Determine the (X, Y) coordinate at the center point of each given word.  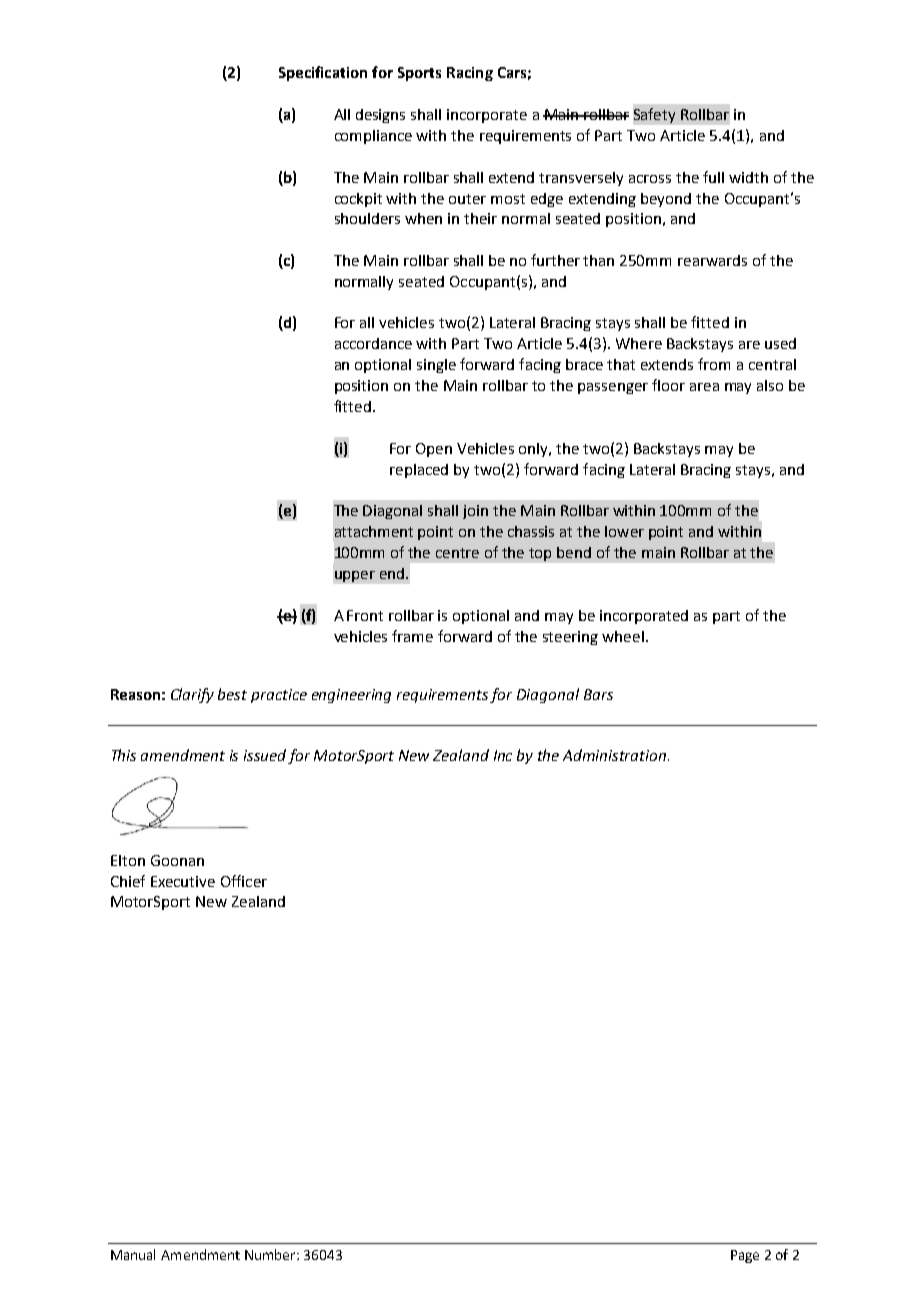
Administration (616, 755)
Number (271, 1254)
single (436, 366)
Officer (244, 881)
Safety (654, 115)
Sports (419, 74)
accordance (373, 343)
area (704, 387)
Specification (323, 73)
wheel (623, 636)
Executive (183, 881)
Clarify (192, 695)
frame (412, 636)
